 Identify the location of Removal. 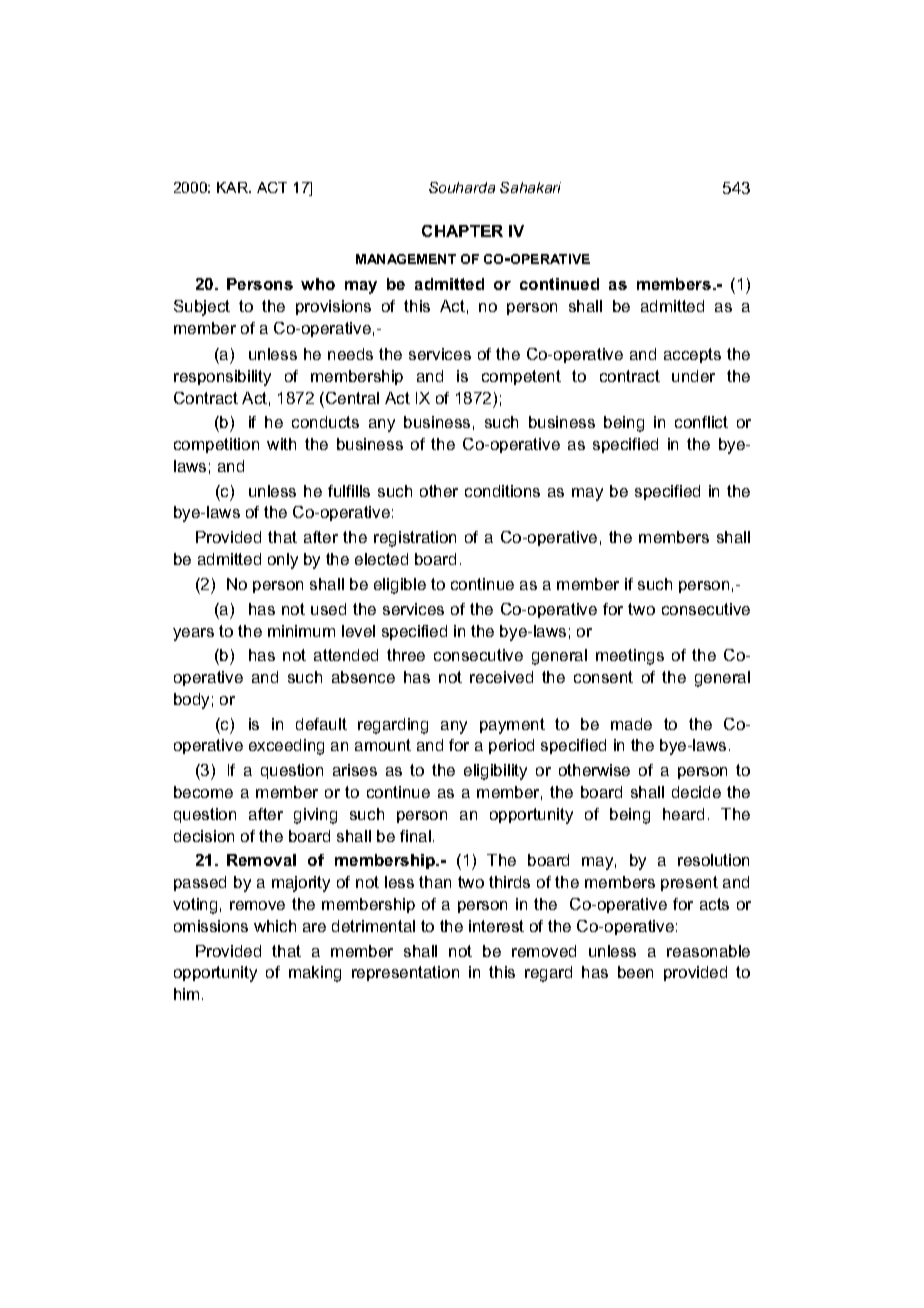
(261, 860).
